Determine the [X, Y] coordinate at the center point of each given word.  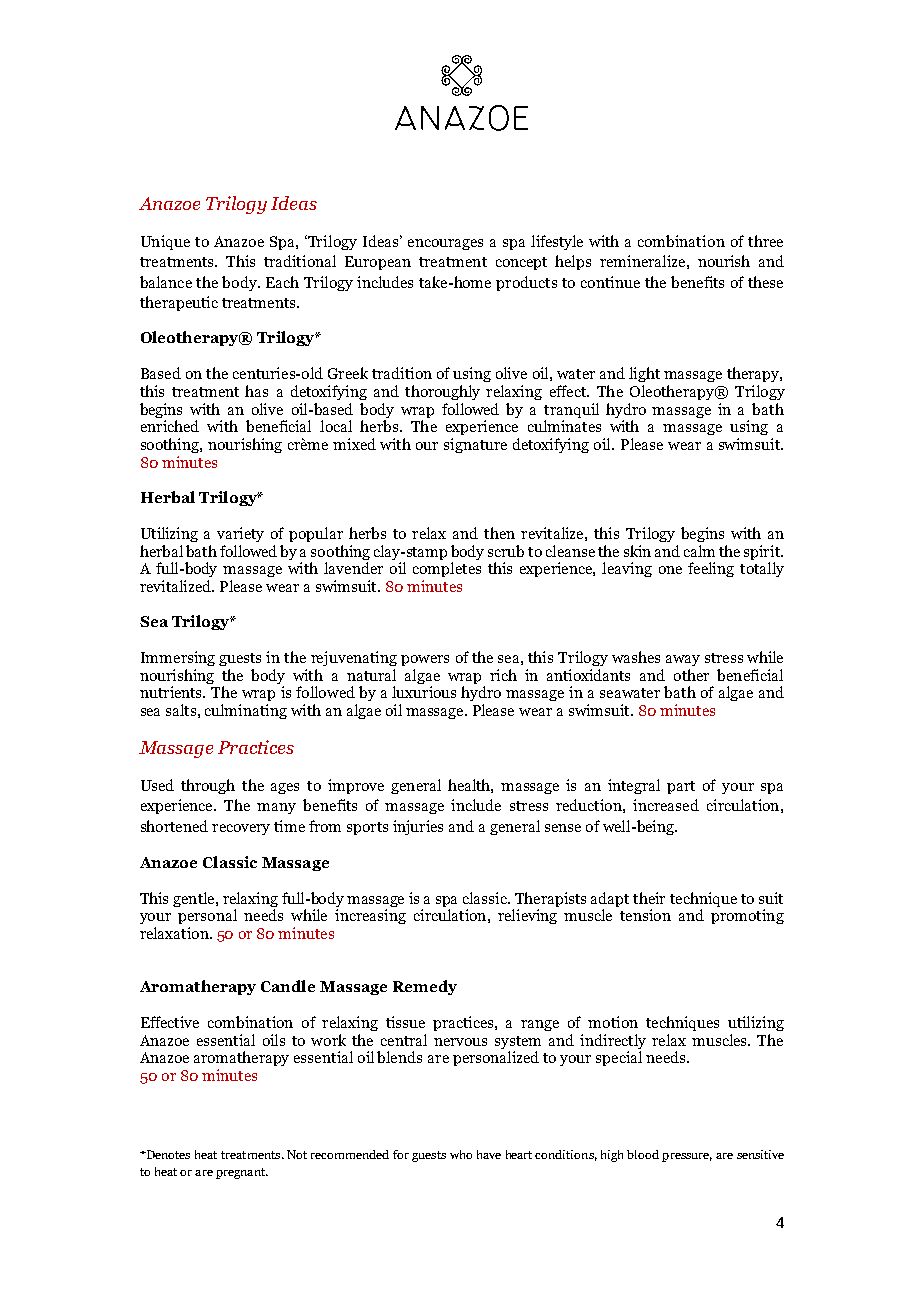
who [461, 1154]
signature [475, 445]
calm [699, 551]
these [765, 282]
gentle [195, 899]
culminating [246, 711]
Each [282, 282]
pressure [687, 1157]
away [683, 660]
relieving [527, 916]
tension [645, 915]
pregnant [242, 1173]
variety [240, 534]
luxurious [424, 692]
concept [521, 263]
